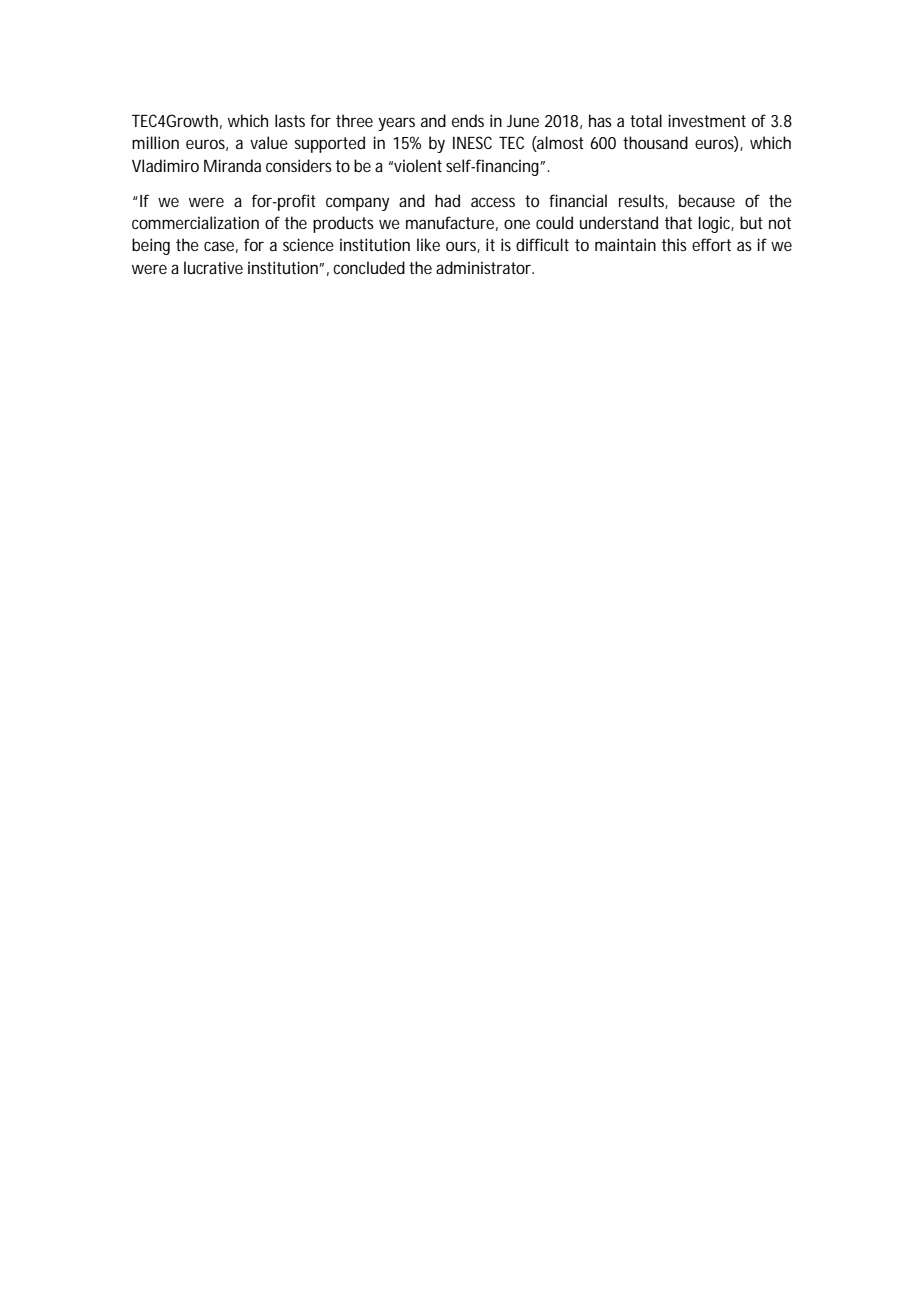 The height and width of the document is (1308, 924). What do you see at coordinates (517, 224) in the document?
I see `one` at bounding box center [517, 224].
